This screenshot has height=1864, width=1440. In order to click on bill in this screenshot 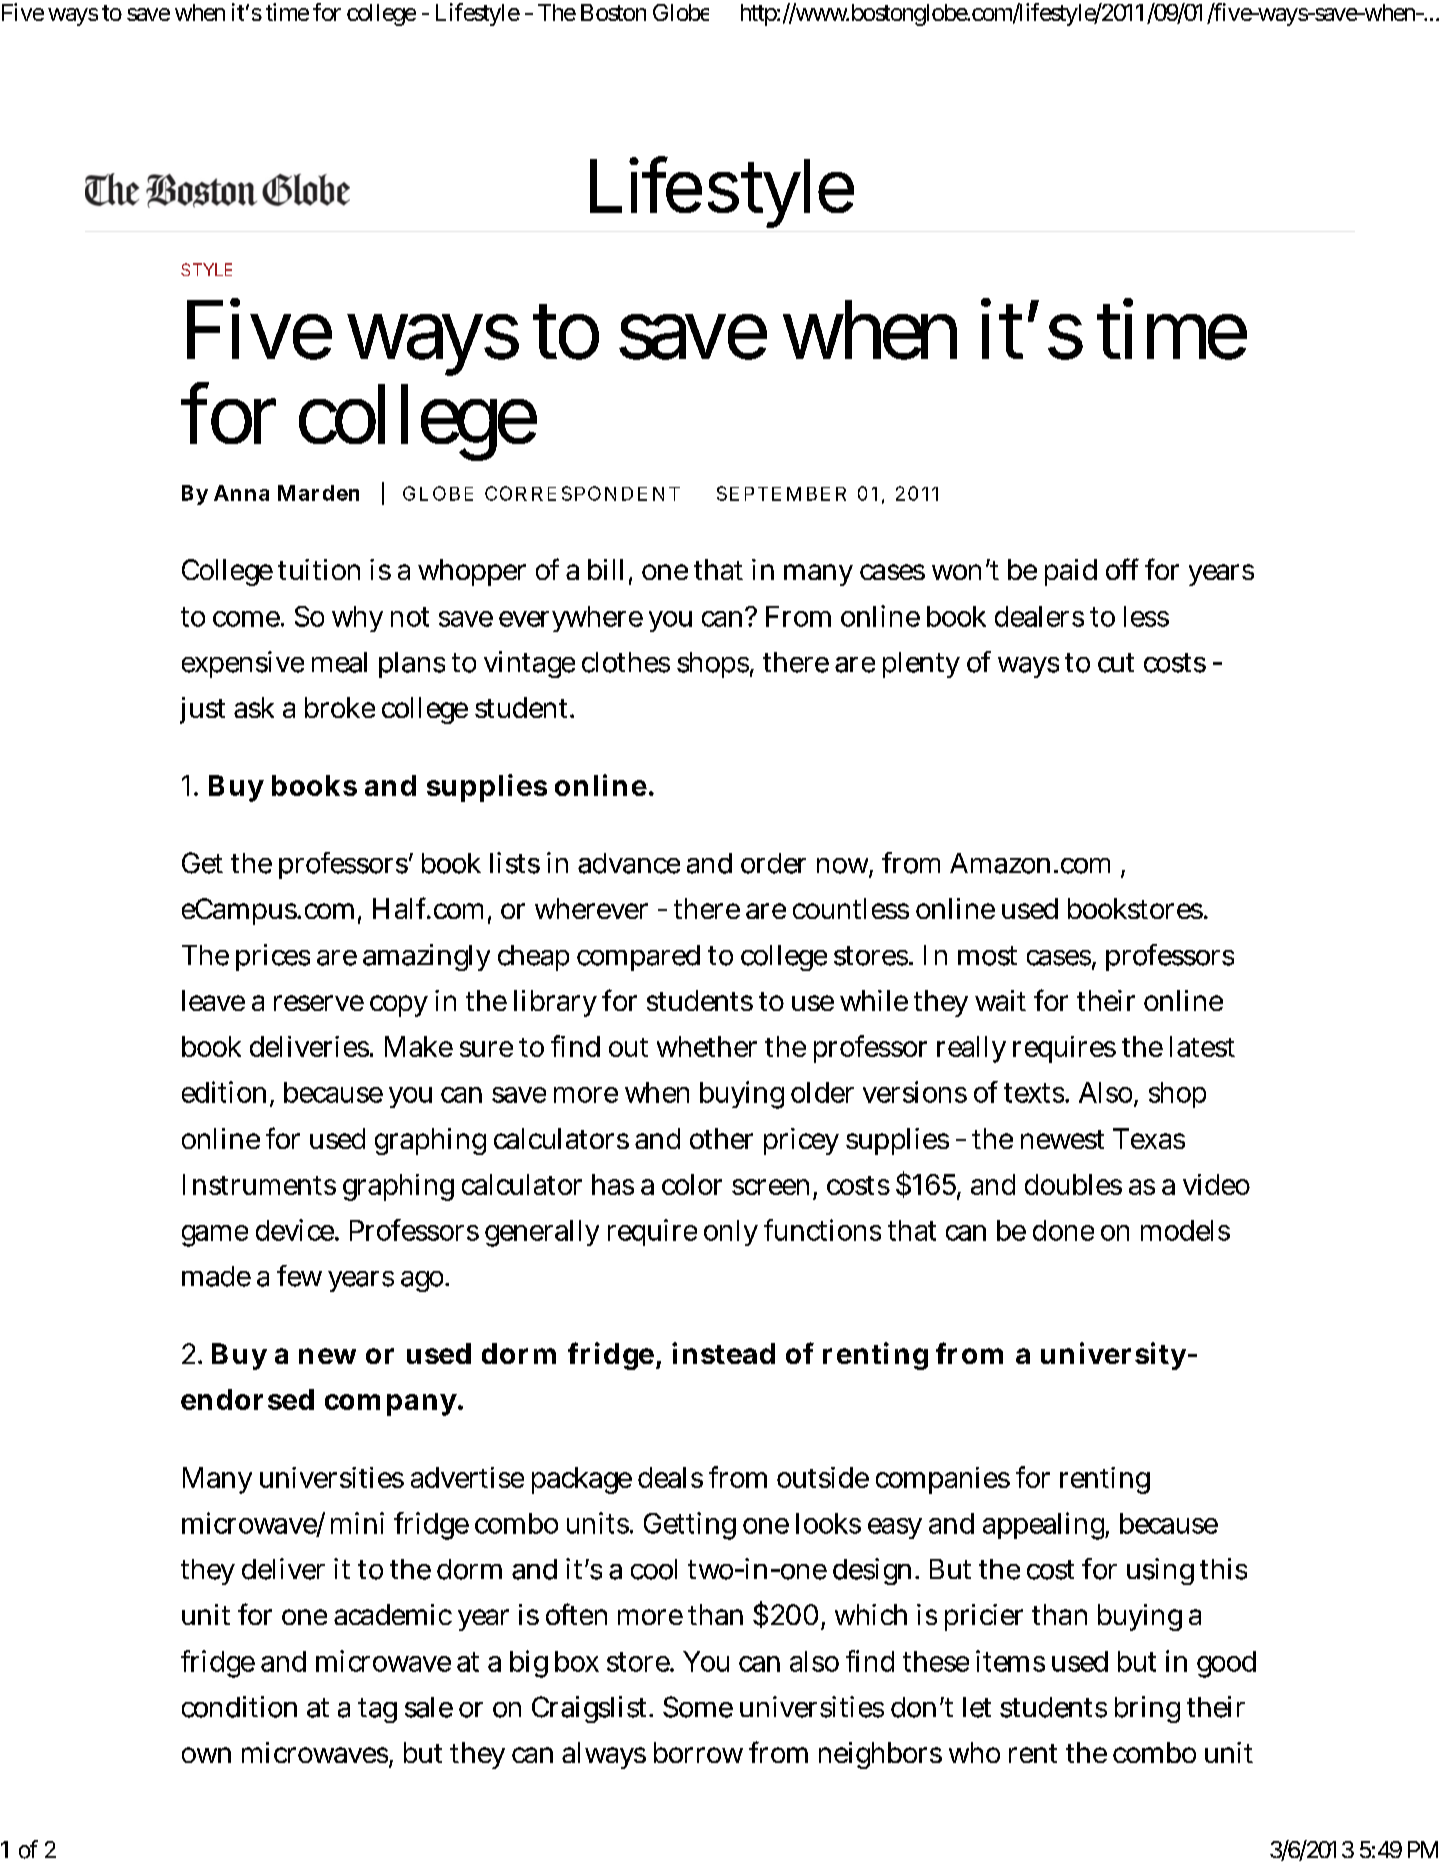, I will do `click(605, 569)`.
